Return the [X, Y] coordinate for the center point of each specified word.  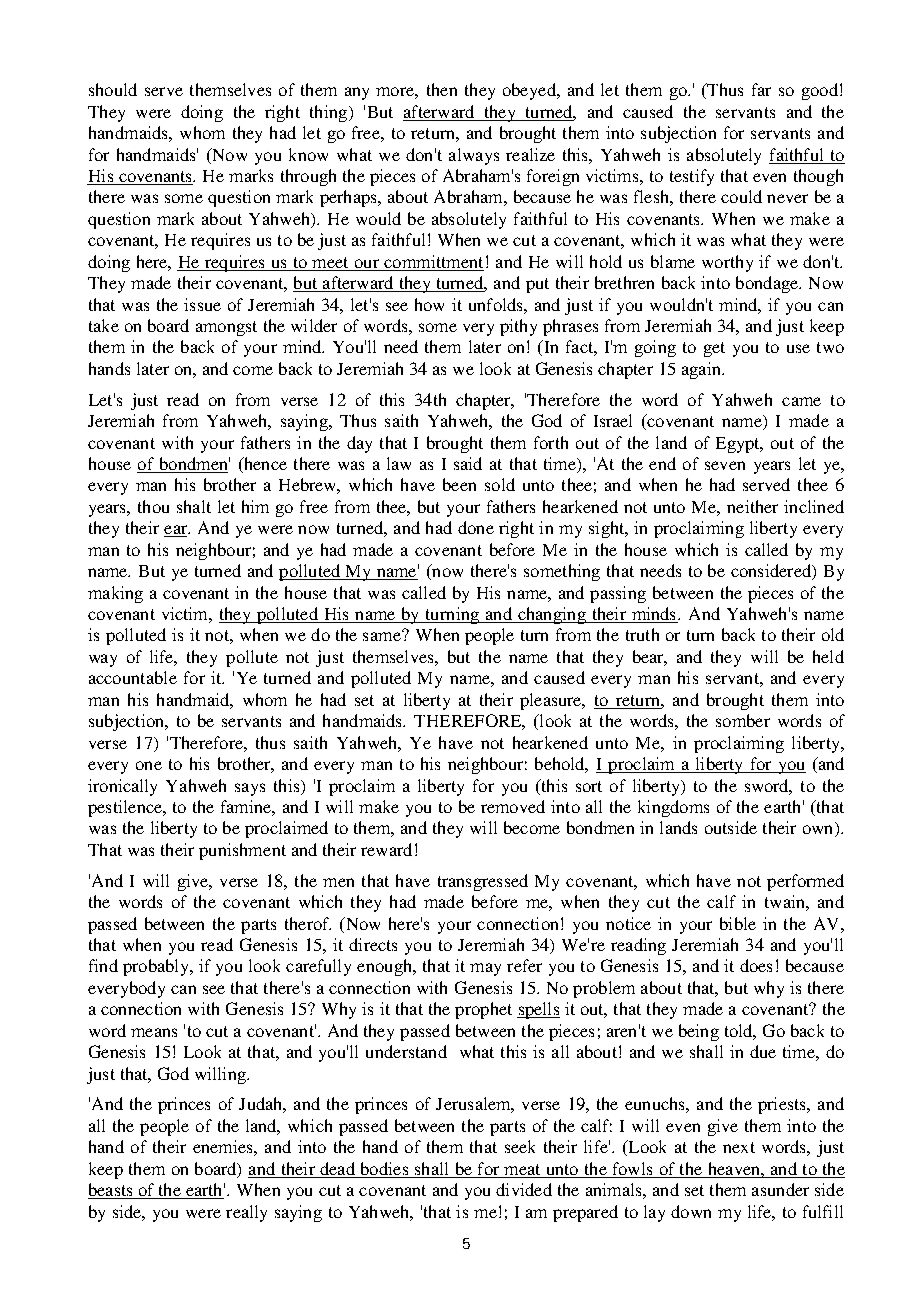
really [246, 1213]
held [828, 656]
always [474, 156]
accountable [133, 677]
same [383, 635]
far [761, 89]
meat [522, 1169]
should [113, 89]
